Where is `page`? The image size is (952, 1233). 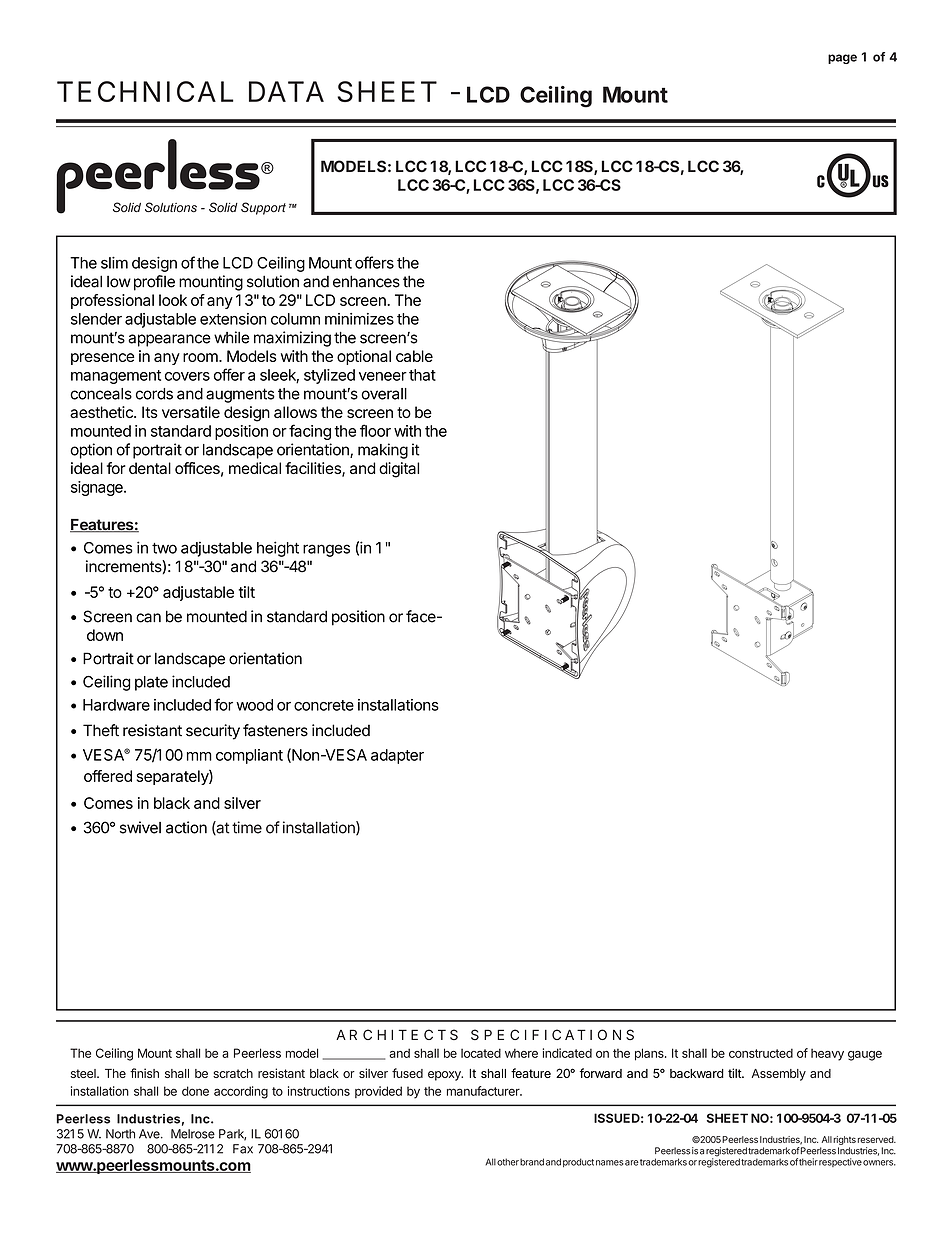 page is located at coordinates (842, 59).
